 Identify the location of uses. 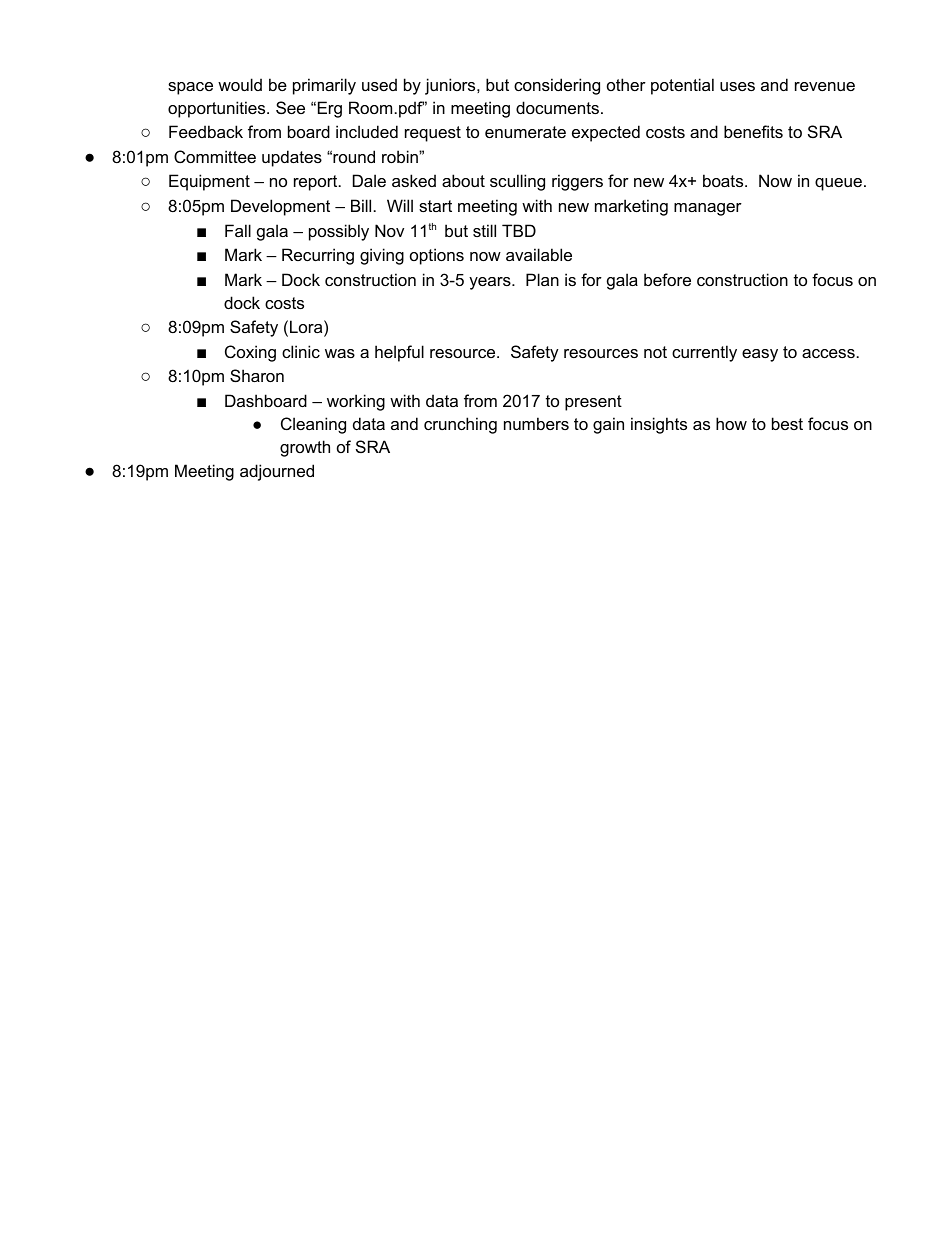
(737, 86).
